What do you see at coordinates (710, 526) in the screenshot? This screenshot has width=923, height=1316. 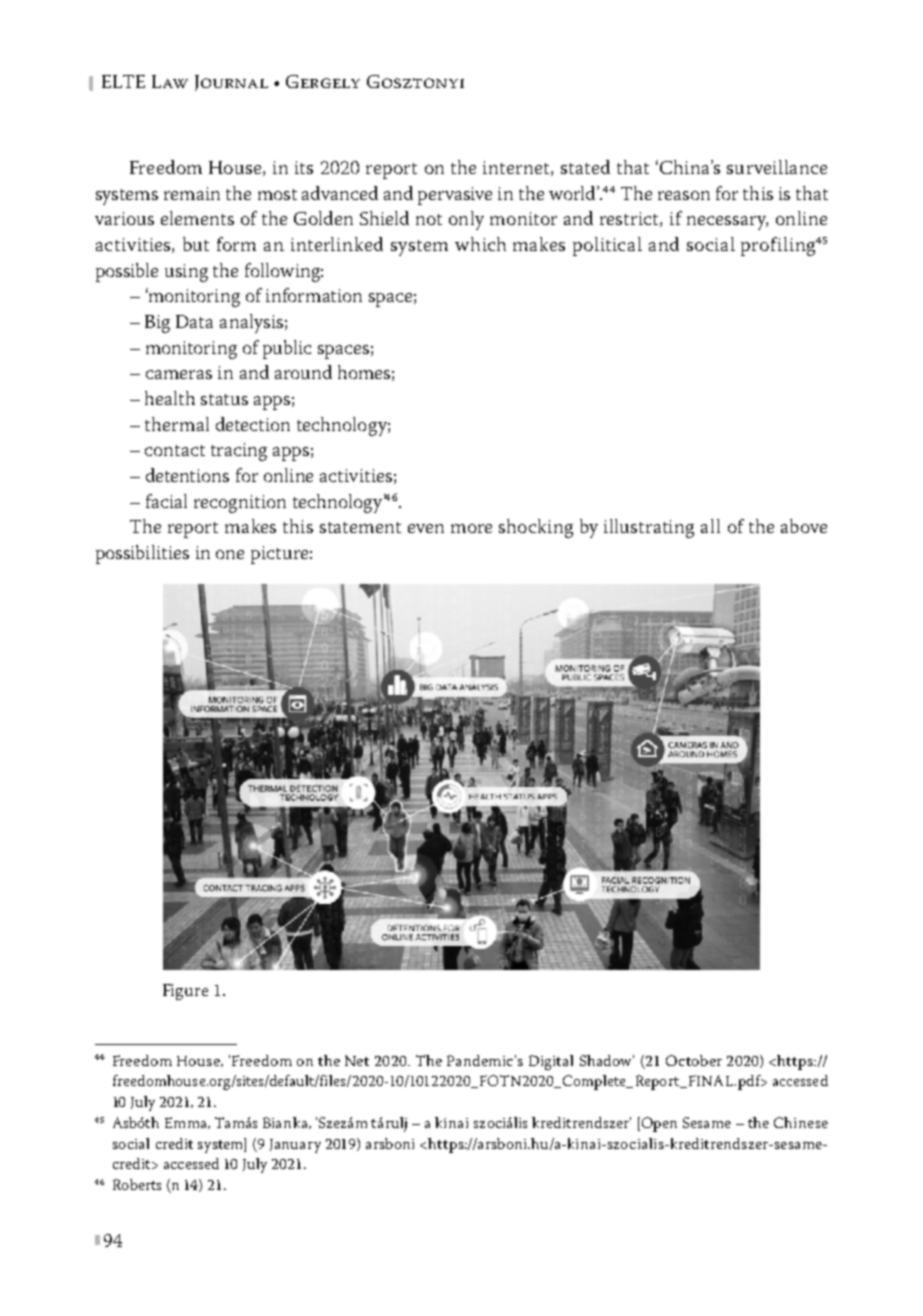 I see `all` at bounding box center [710, 526].
